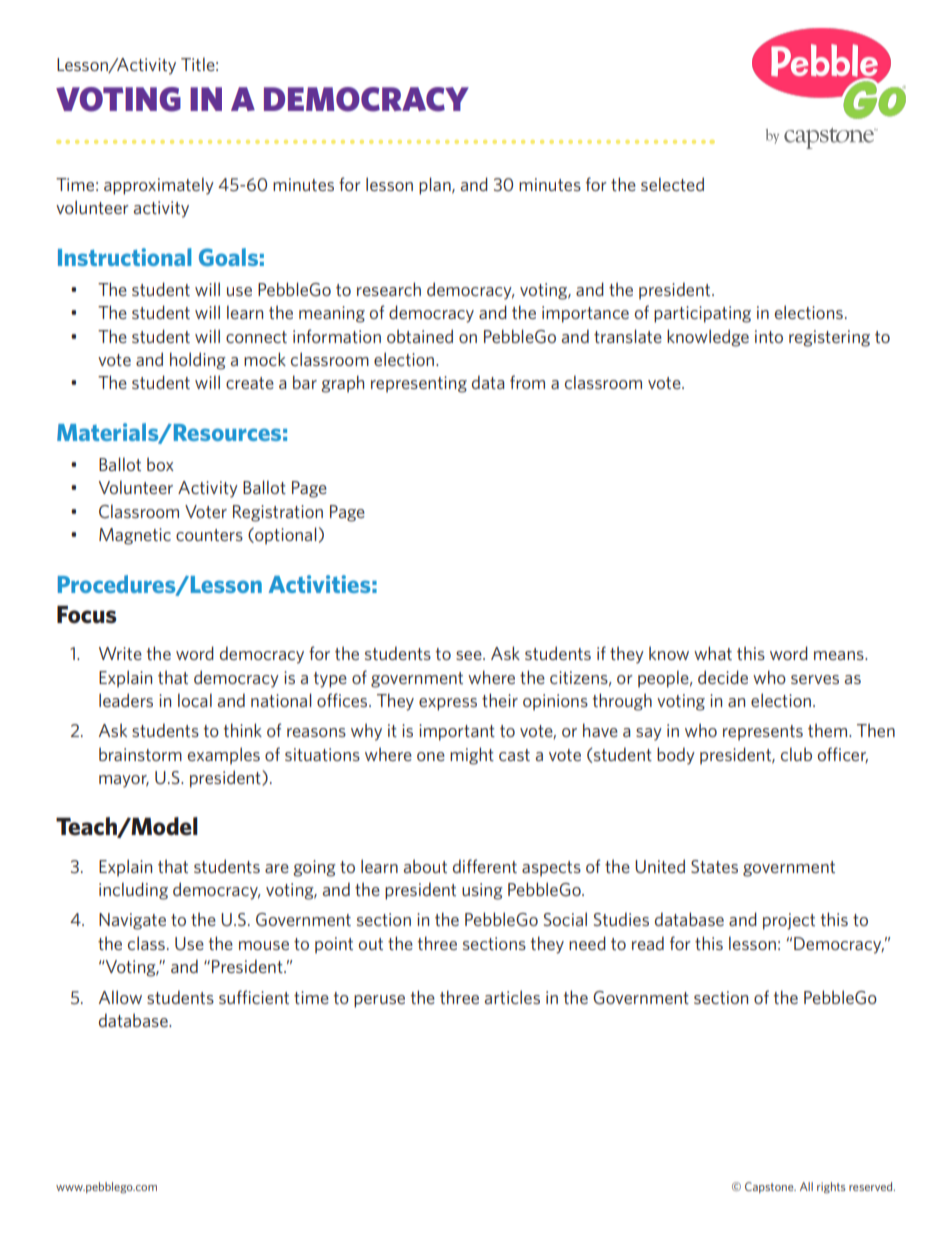 This screenshot has height=1233, width=952. Describe the element at coordinates (209, 535) in the screenshot. I see `counters` at that location.
